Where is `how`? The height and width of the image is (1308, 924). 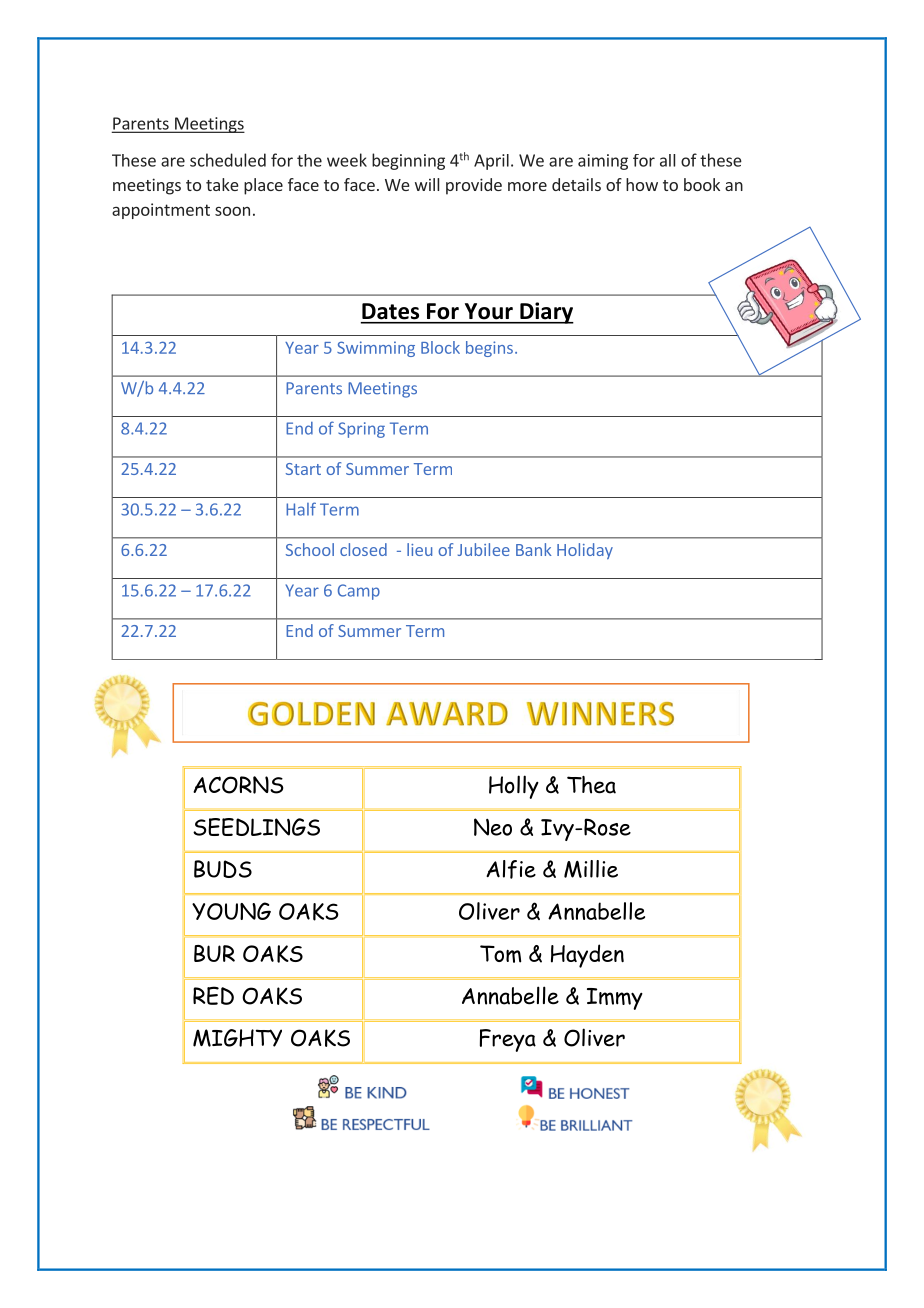 how is located at coordinates (642, 184).
